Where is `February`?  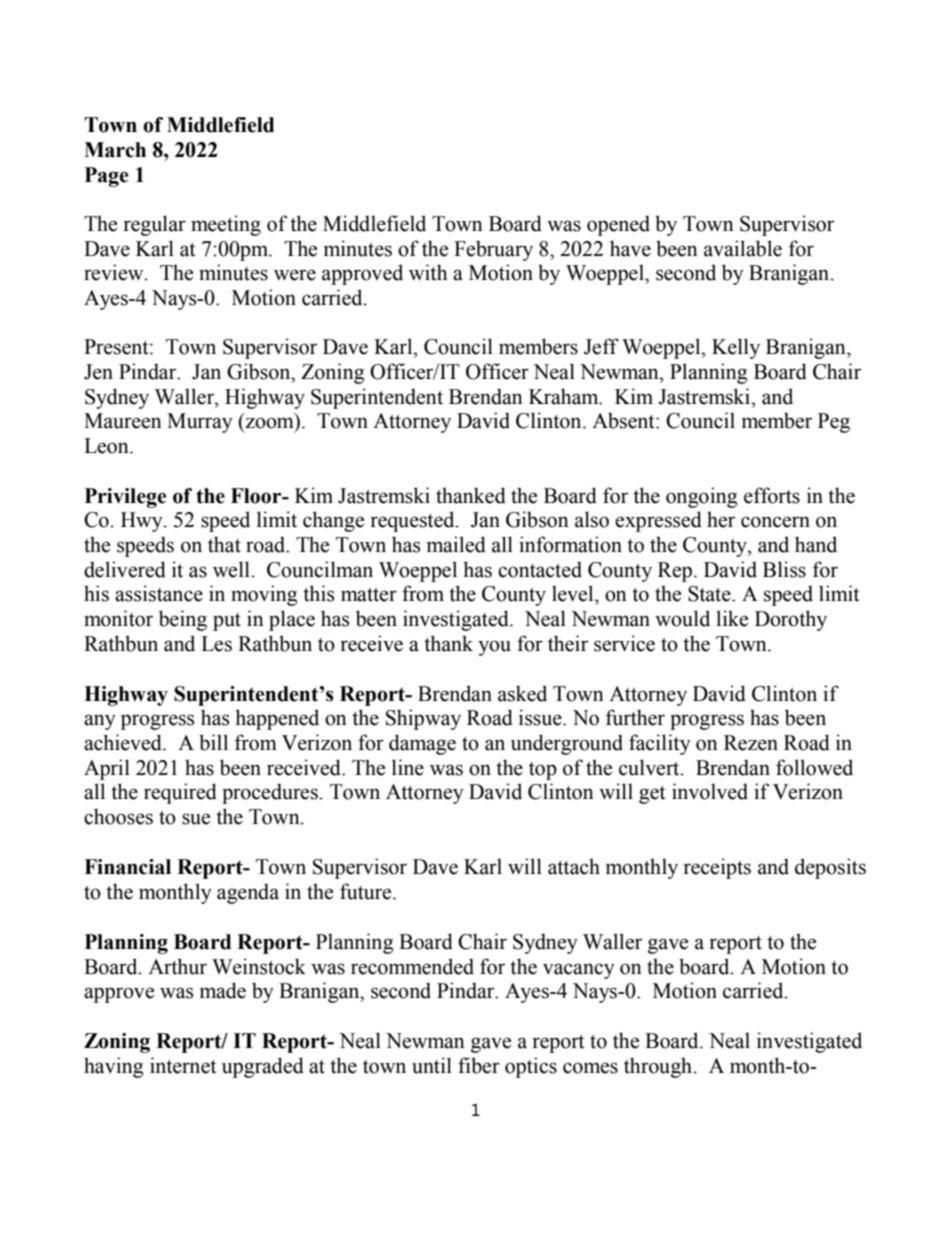 February is located at coordinates (493, 250).
